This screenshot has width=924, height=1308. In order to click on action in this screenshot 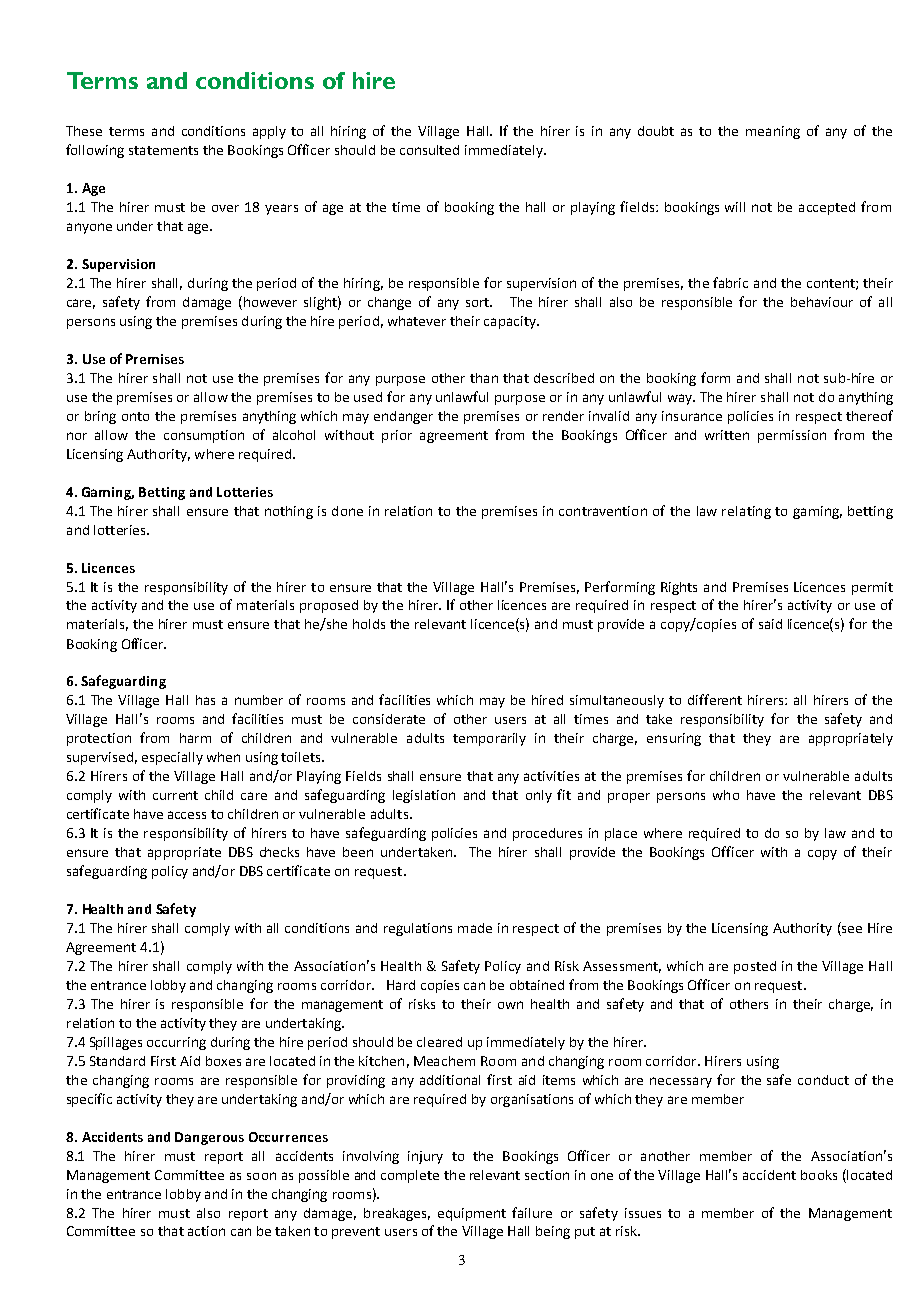, I will do `click(206, 1231)`.
